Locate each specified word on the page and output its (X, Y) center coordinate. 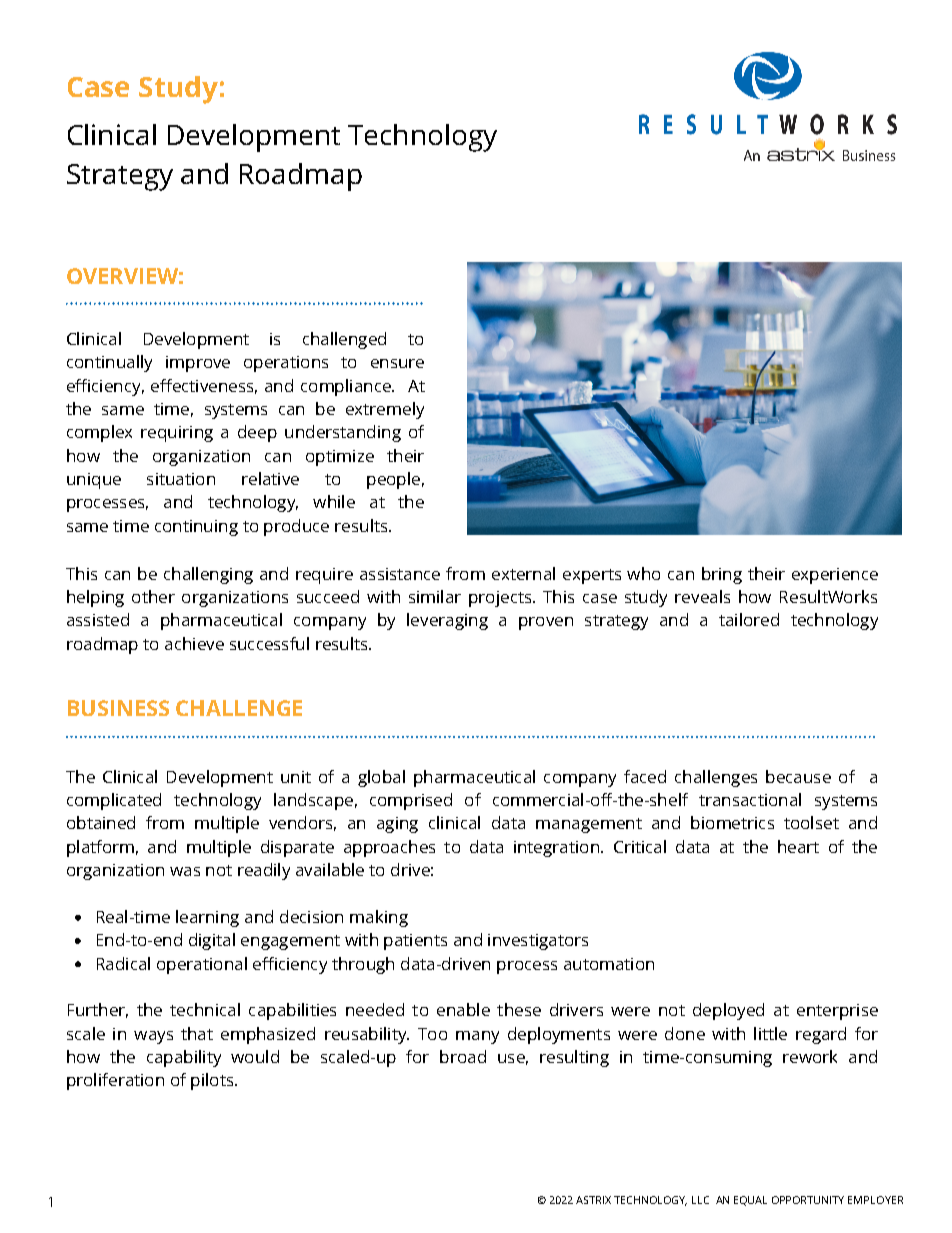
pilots (213, 1081)
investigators (538, 942)
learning (207, 918)
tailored (749, 619)
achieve (194, 643)
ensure (397, 363)
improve (198, 364)
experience (835, 576)
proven (546, 623)
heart (798, 846)
